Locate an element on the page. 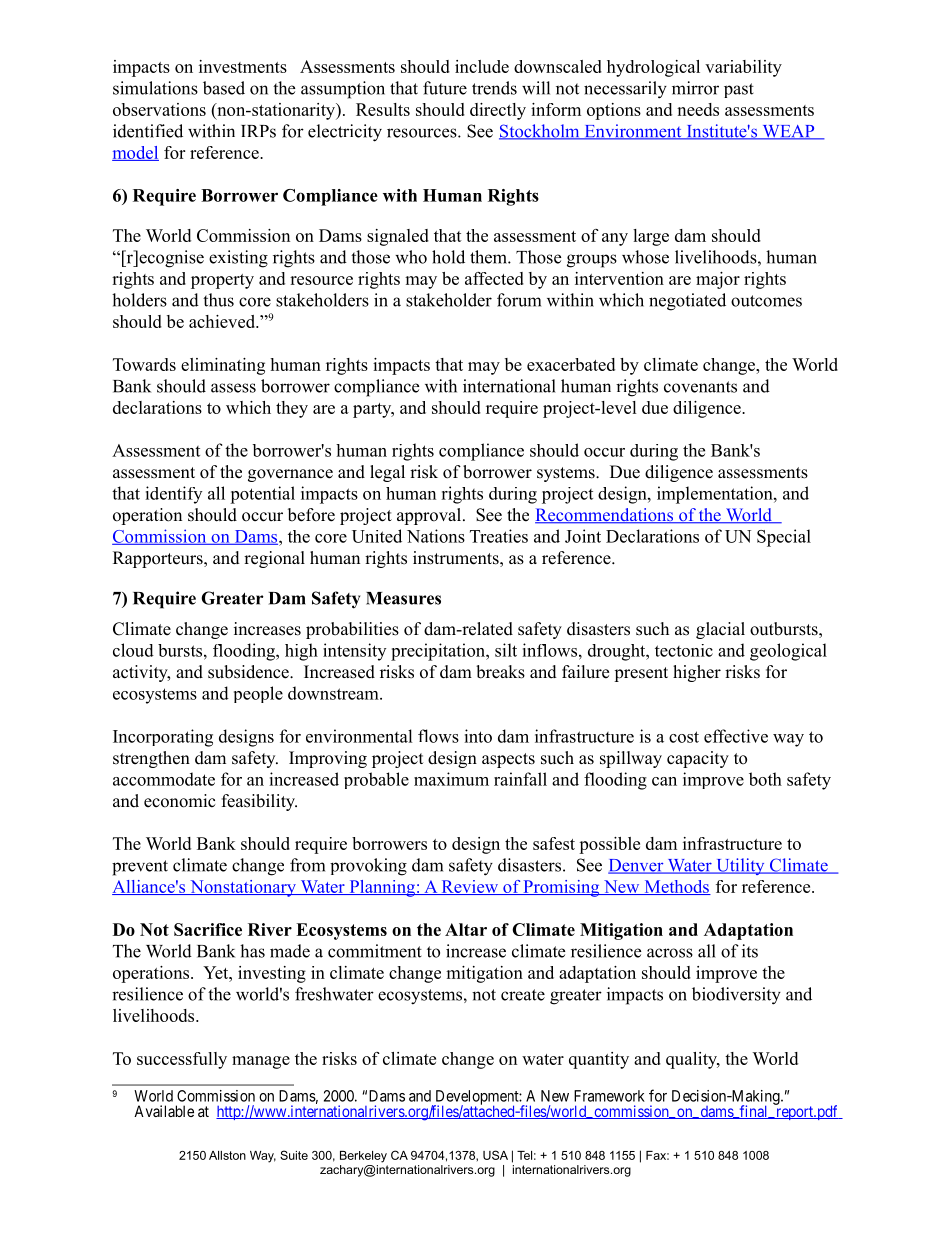 Image resolution: width=952 pixels, height=1233 pixels. Utility is located at coordinates (740, 866).
